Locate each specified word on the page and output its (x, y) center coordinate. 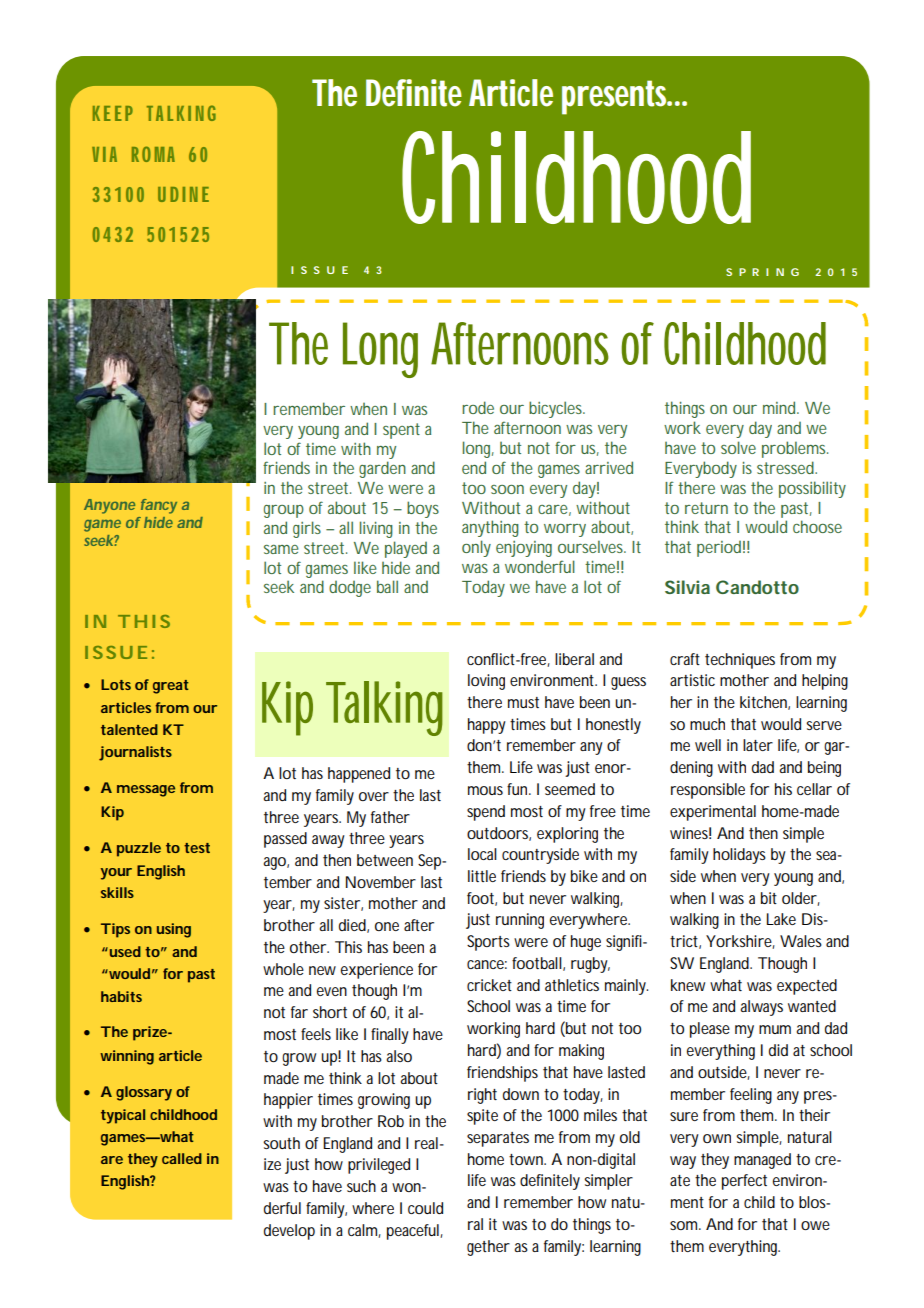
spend (486, 813)
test (197, 848)
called (182, 1158)
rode (478, 407)
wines (690, 833)
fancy (159, 506)
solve (738, 447)
